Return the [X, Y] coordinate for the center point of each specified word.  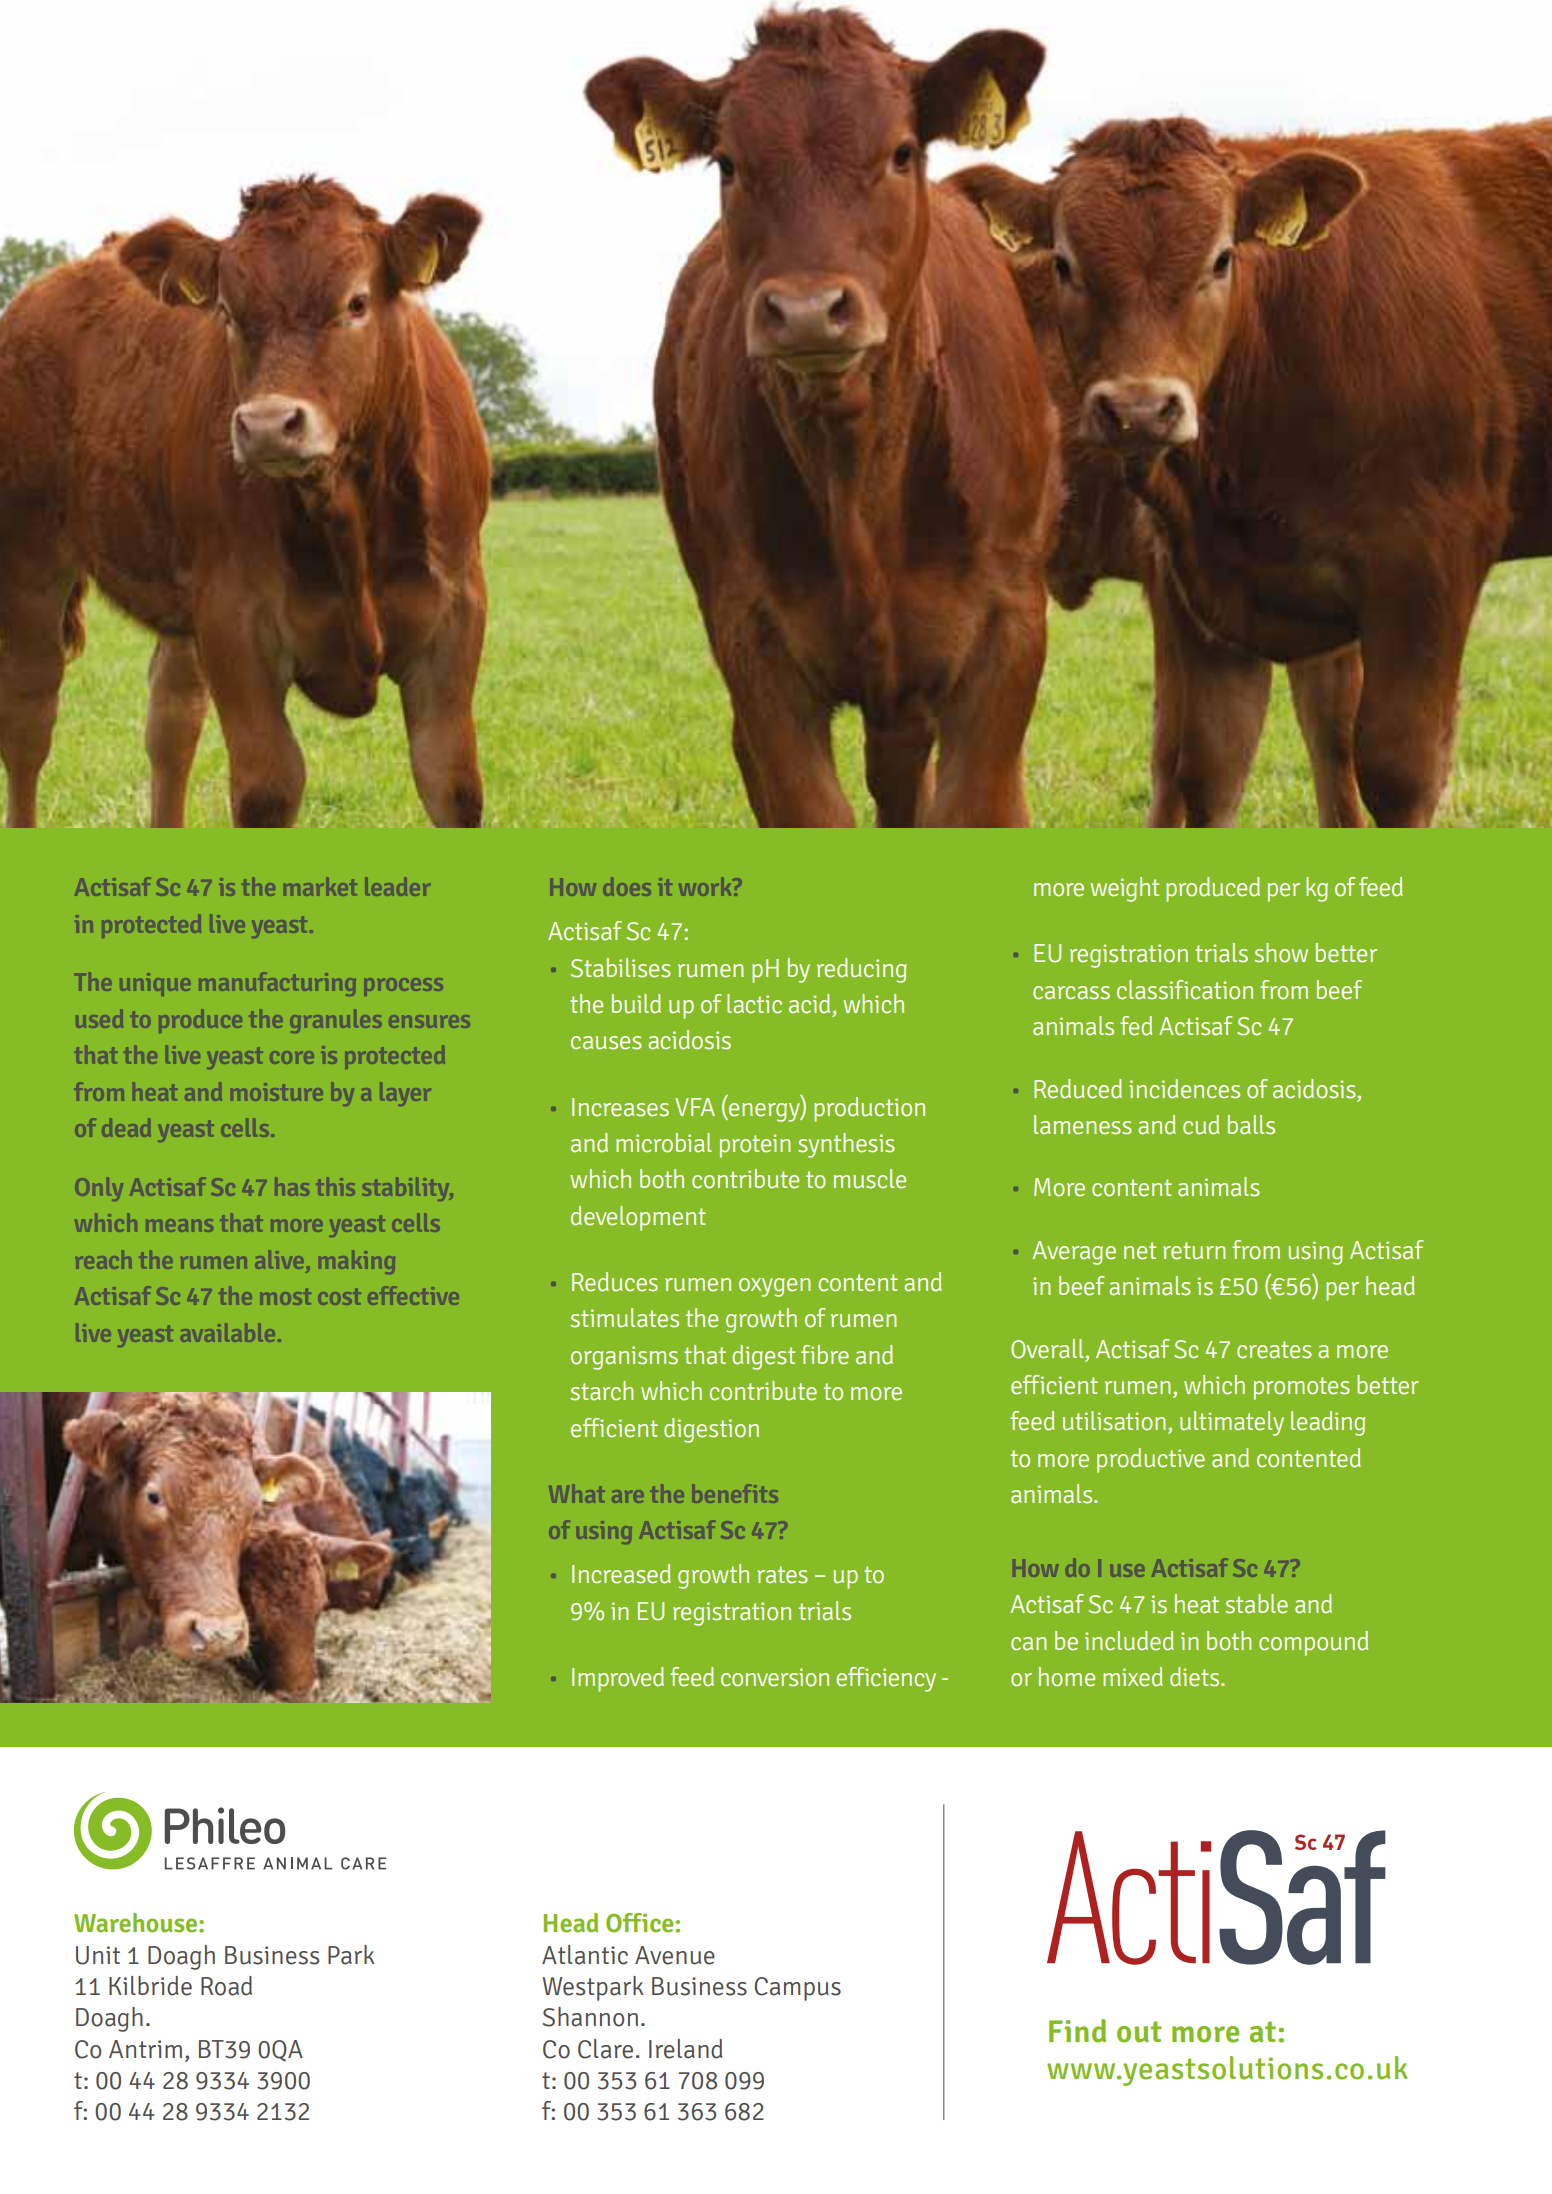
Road [226, 1986]
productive [1151, 1460]
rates [783, 1575]
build [636, 1004]
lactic [754, 1004]
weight [1124, 889]
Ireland [685, 2049]
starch [602, 1391]
